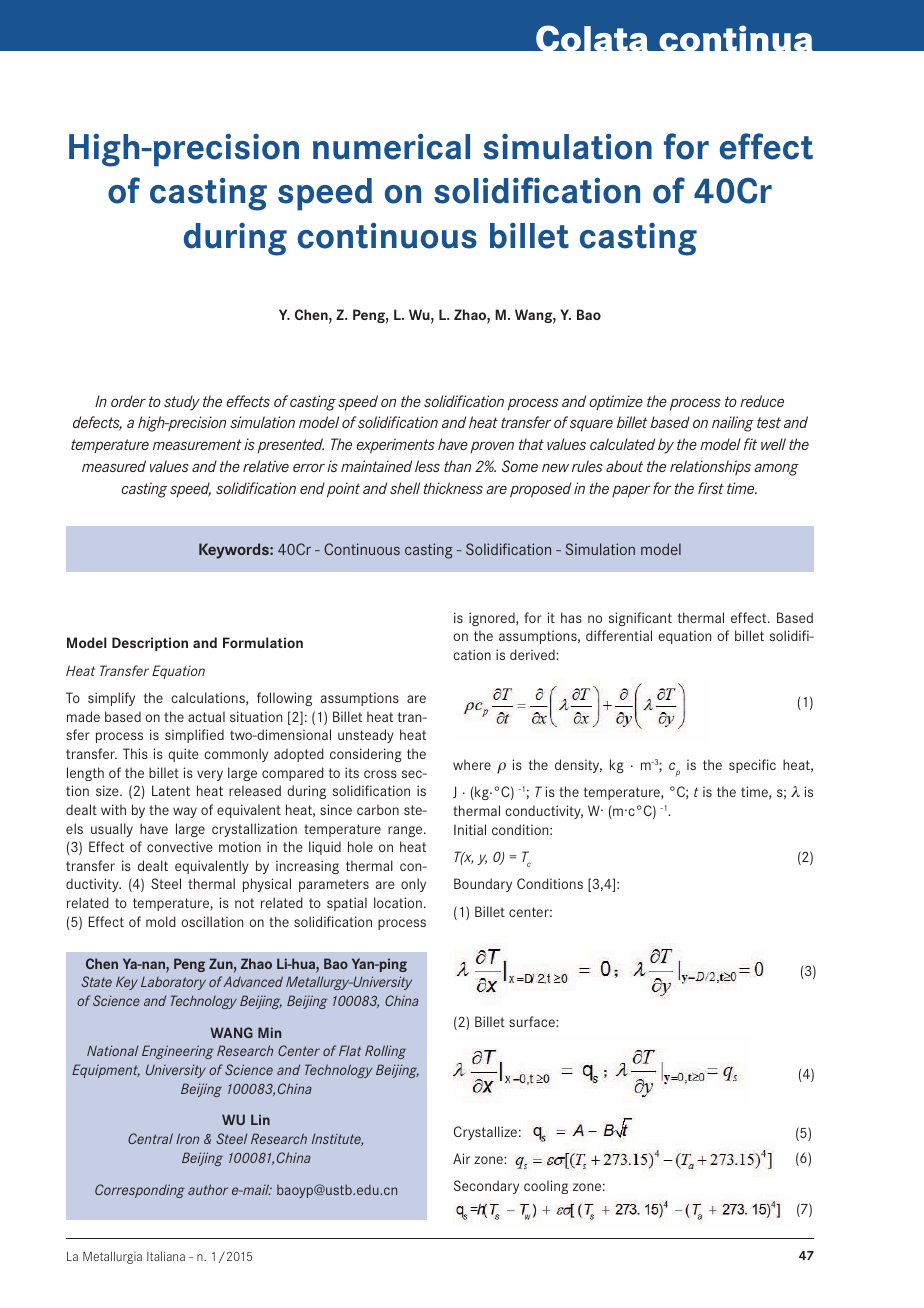  What do you see at coordinates (486, 1187) in the page?
I see `Secondary` at bounding box center [486, 1187].
